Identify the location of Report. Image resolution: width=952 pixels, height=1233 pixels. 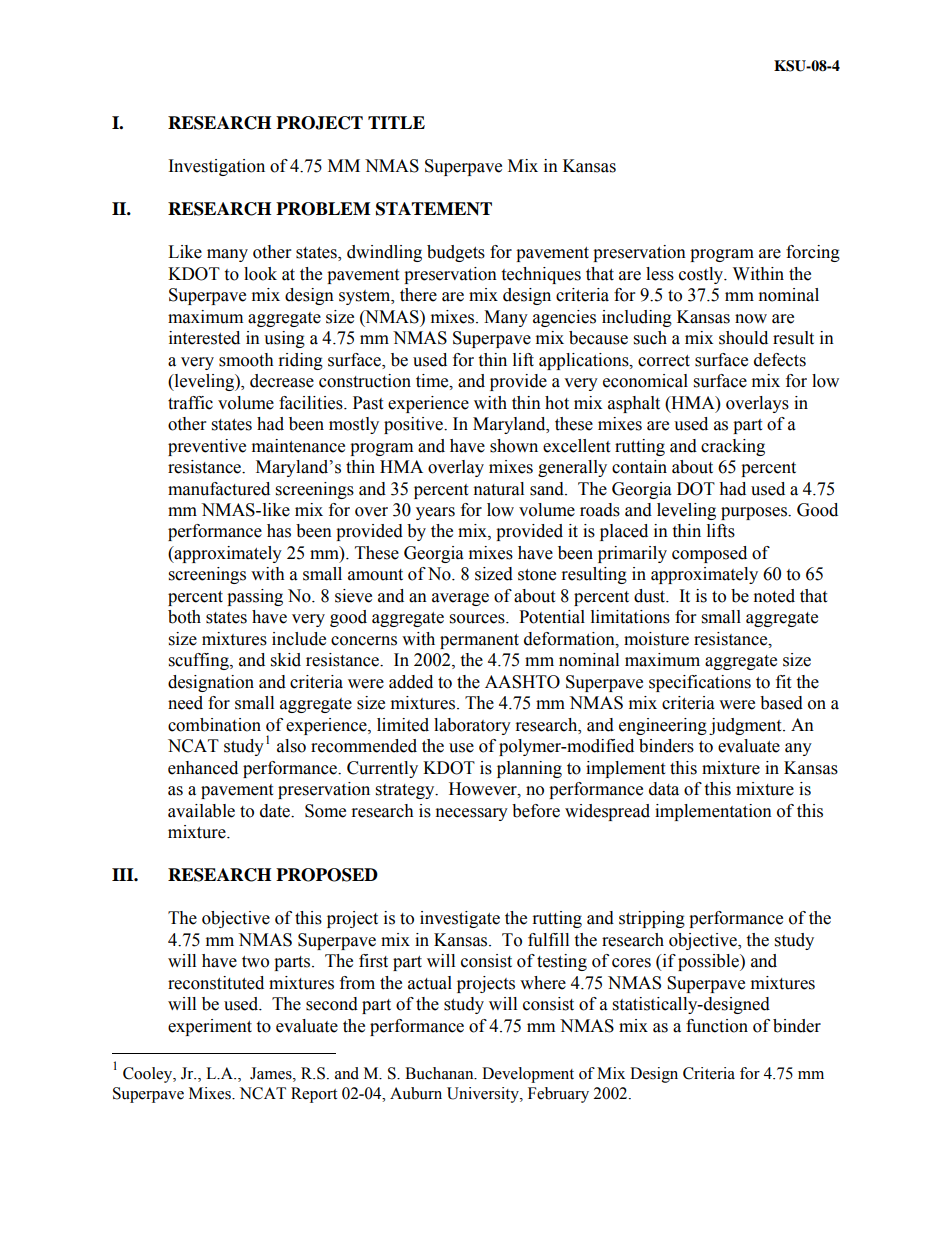
(314, 1095).
